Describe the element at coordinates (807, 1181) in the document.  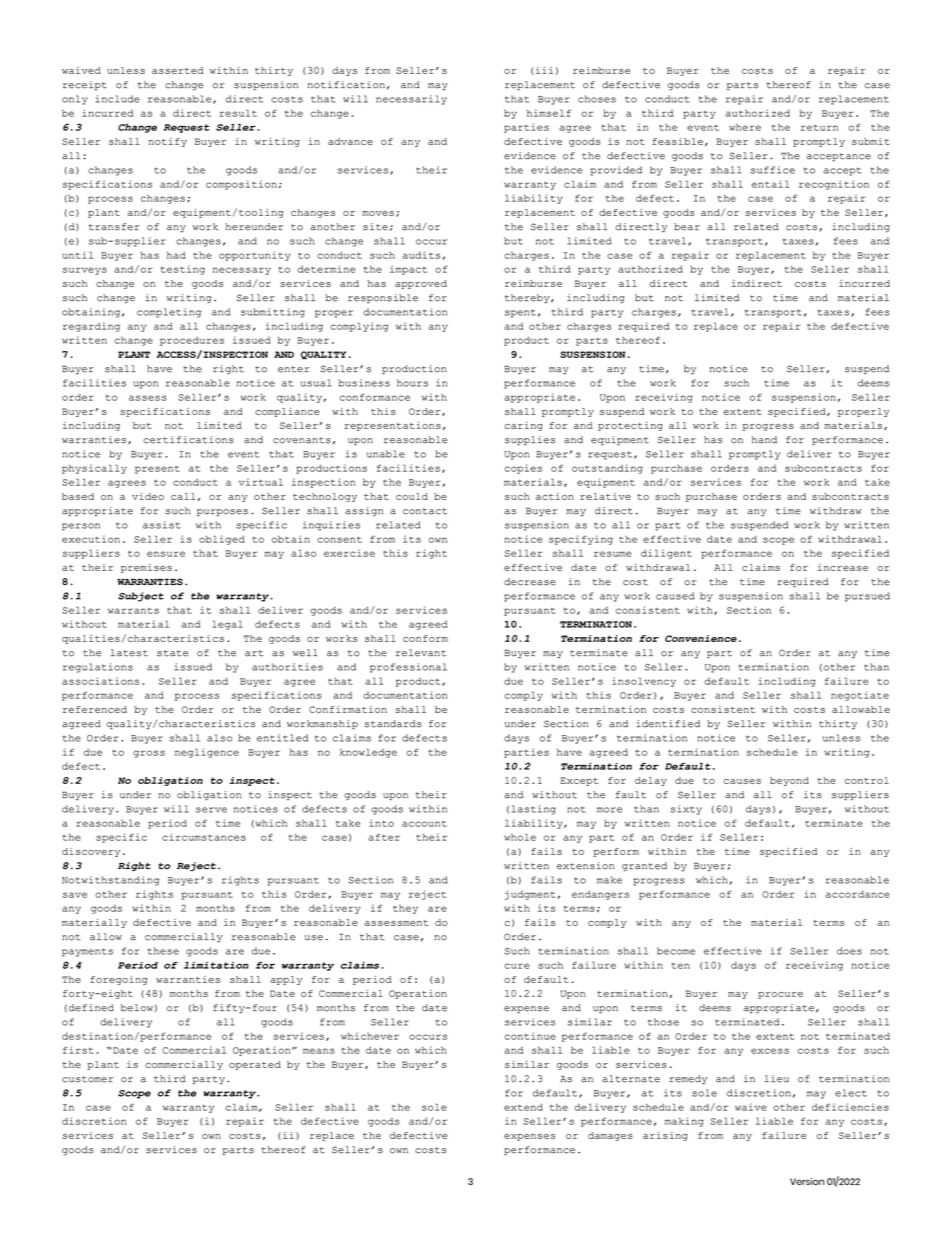
I see `Version` at that location.
